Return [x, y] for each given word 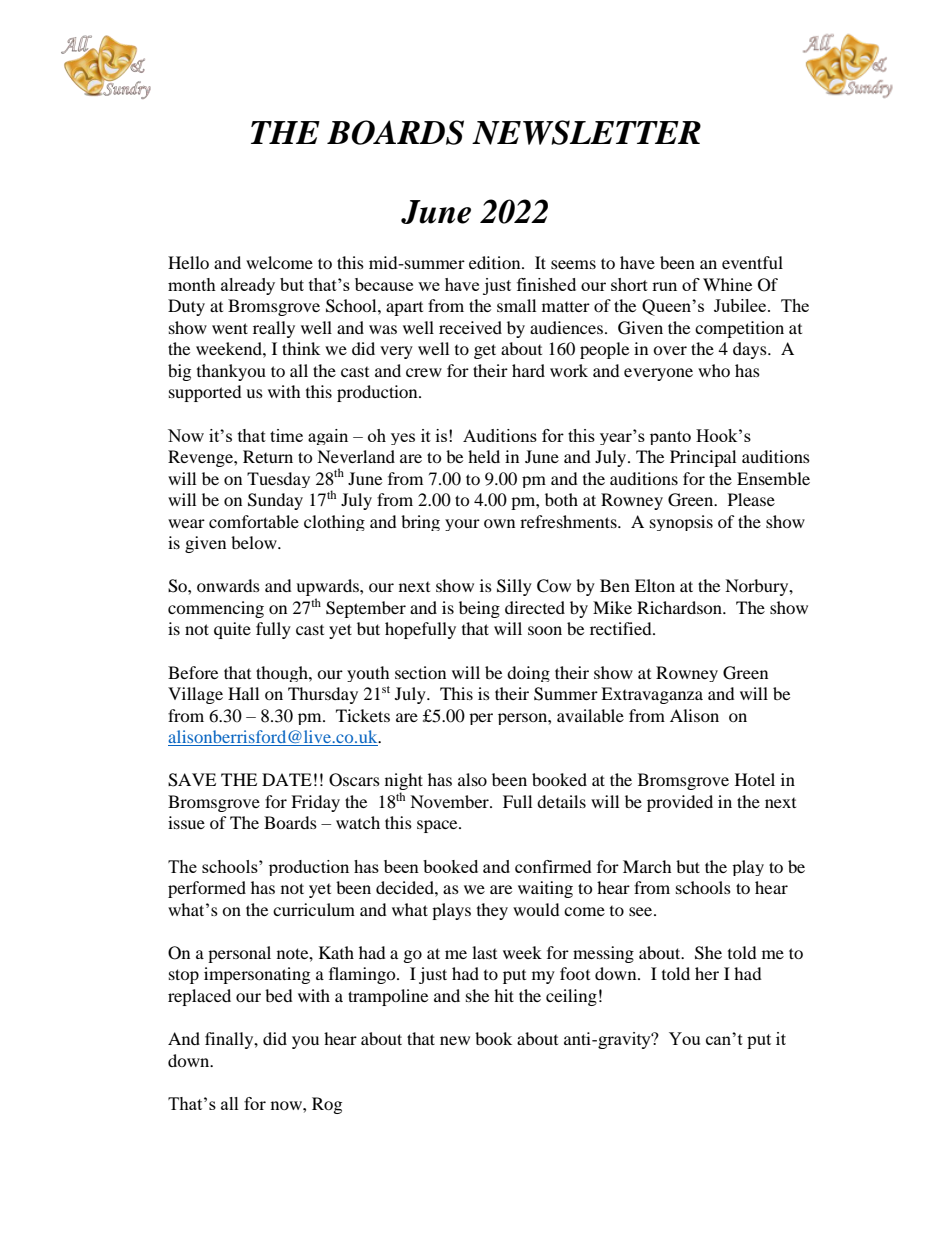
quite [232, 630]
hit [504, 995]
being [479, 609]
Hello [188, 262]
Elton [655, 585]
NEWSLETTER [586, 132]
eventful [752, 262]
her [707, 973]
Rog [327, 1105]
